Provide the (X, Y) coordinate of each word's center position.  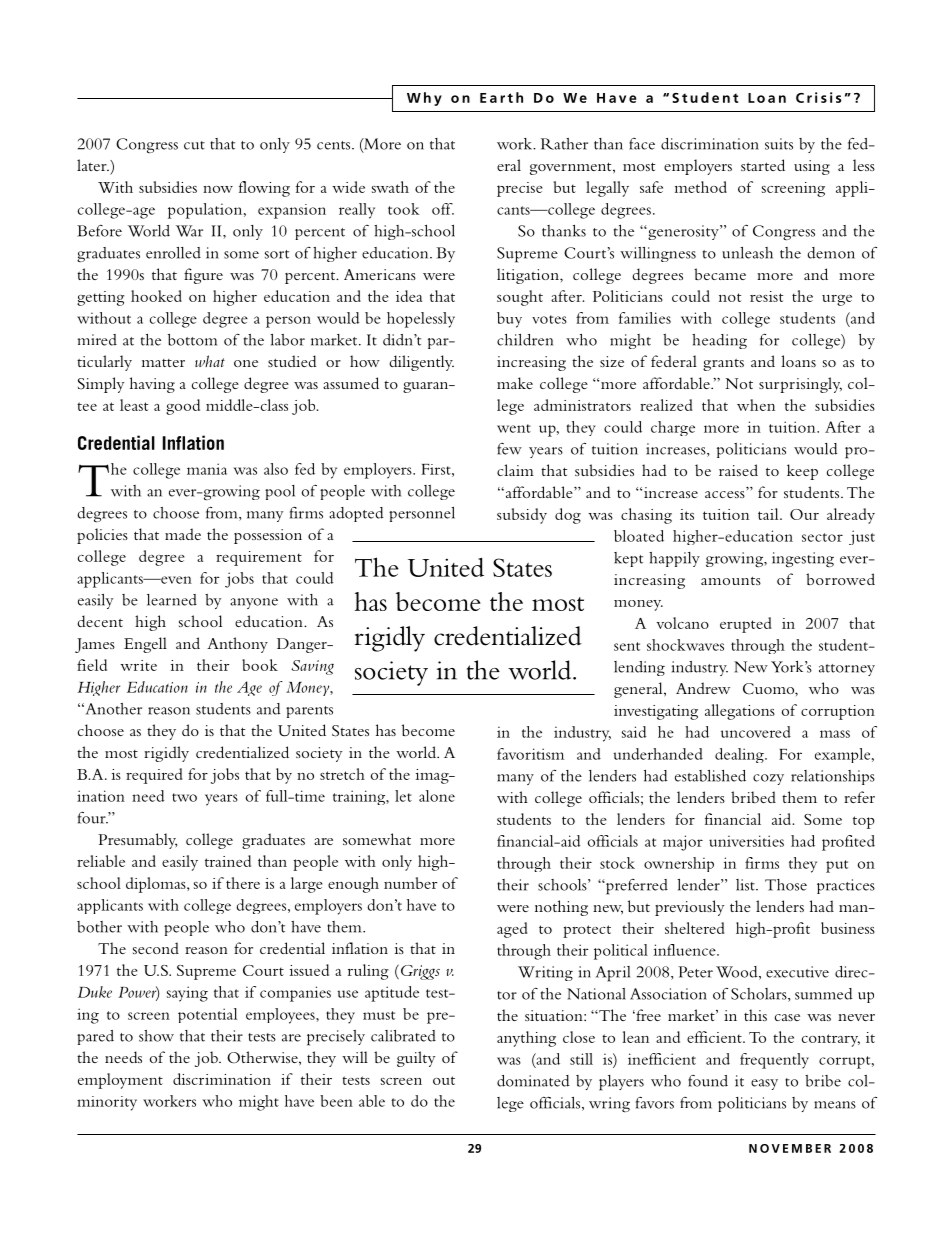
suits (779, 144)
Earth (501, 97)
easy (764, 1084)
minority (107, 1103)
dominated (533, 1081)
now (218, 189)
